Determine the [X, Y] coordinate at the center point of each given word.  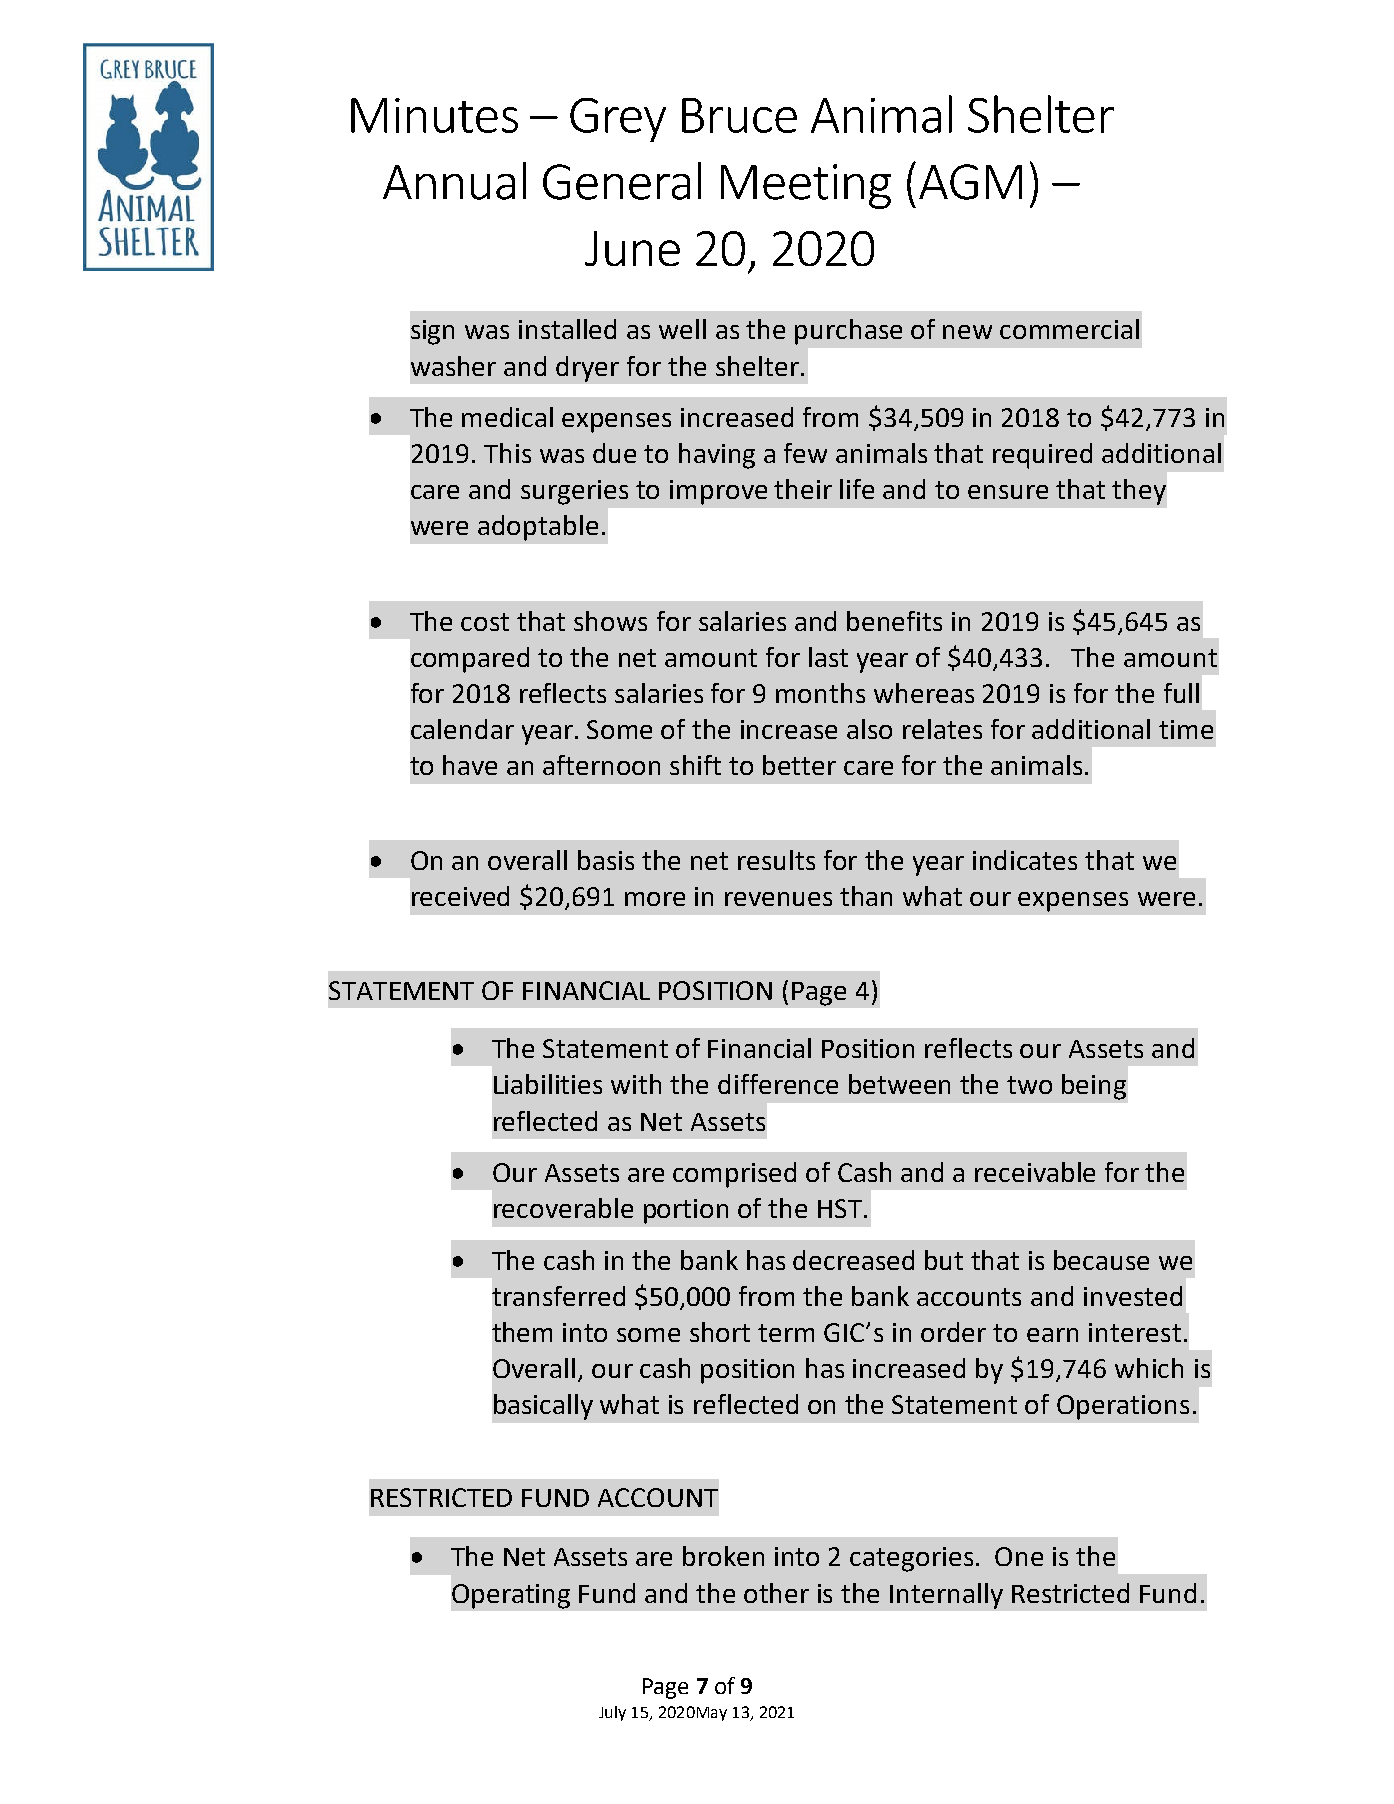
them [522, 1332]
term [786, 1333]
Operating [511, 1596]
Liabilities [548, 1084]
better [799, 765]
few [805, 453]
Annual [454, 181]
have [470, 765]
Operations [1123, 1407]
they [1139, 492]
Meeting [806, 186]
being [1094, 1087]
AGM [970, 182]
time [1186, 729]
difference [778, 1084]
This [507, 453]
